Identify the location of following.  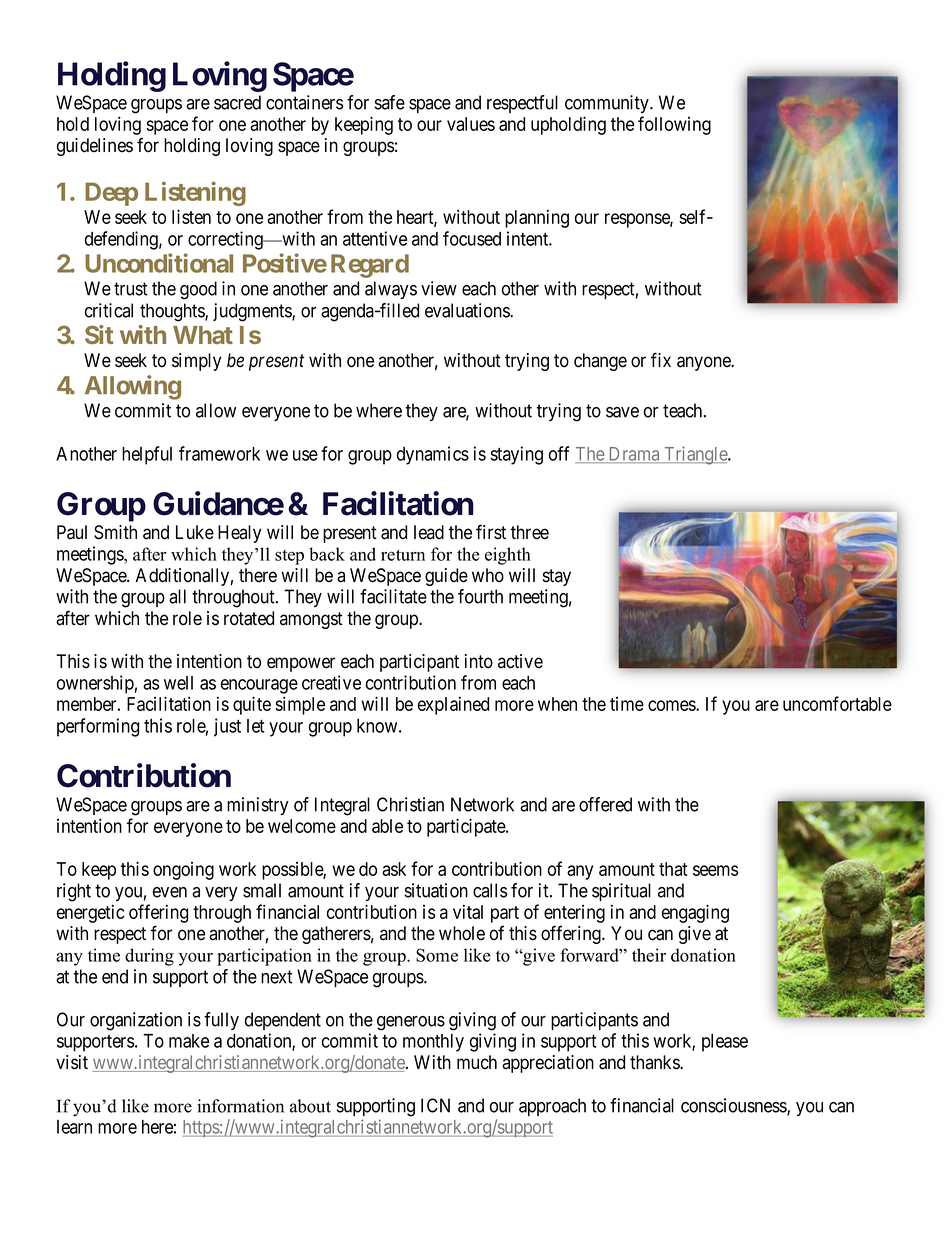
(674, 125).
